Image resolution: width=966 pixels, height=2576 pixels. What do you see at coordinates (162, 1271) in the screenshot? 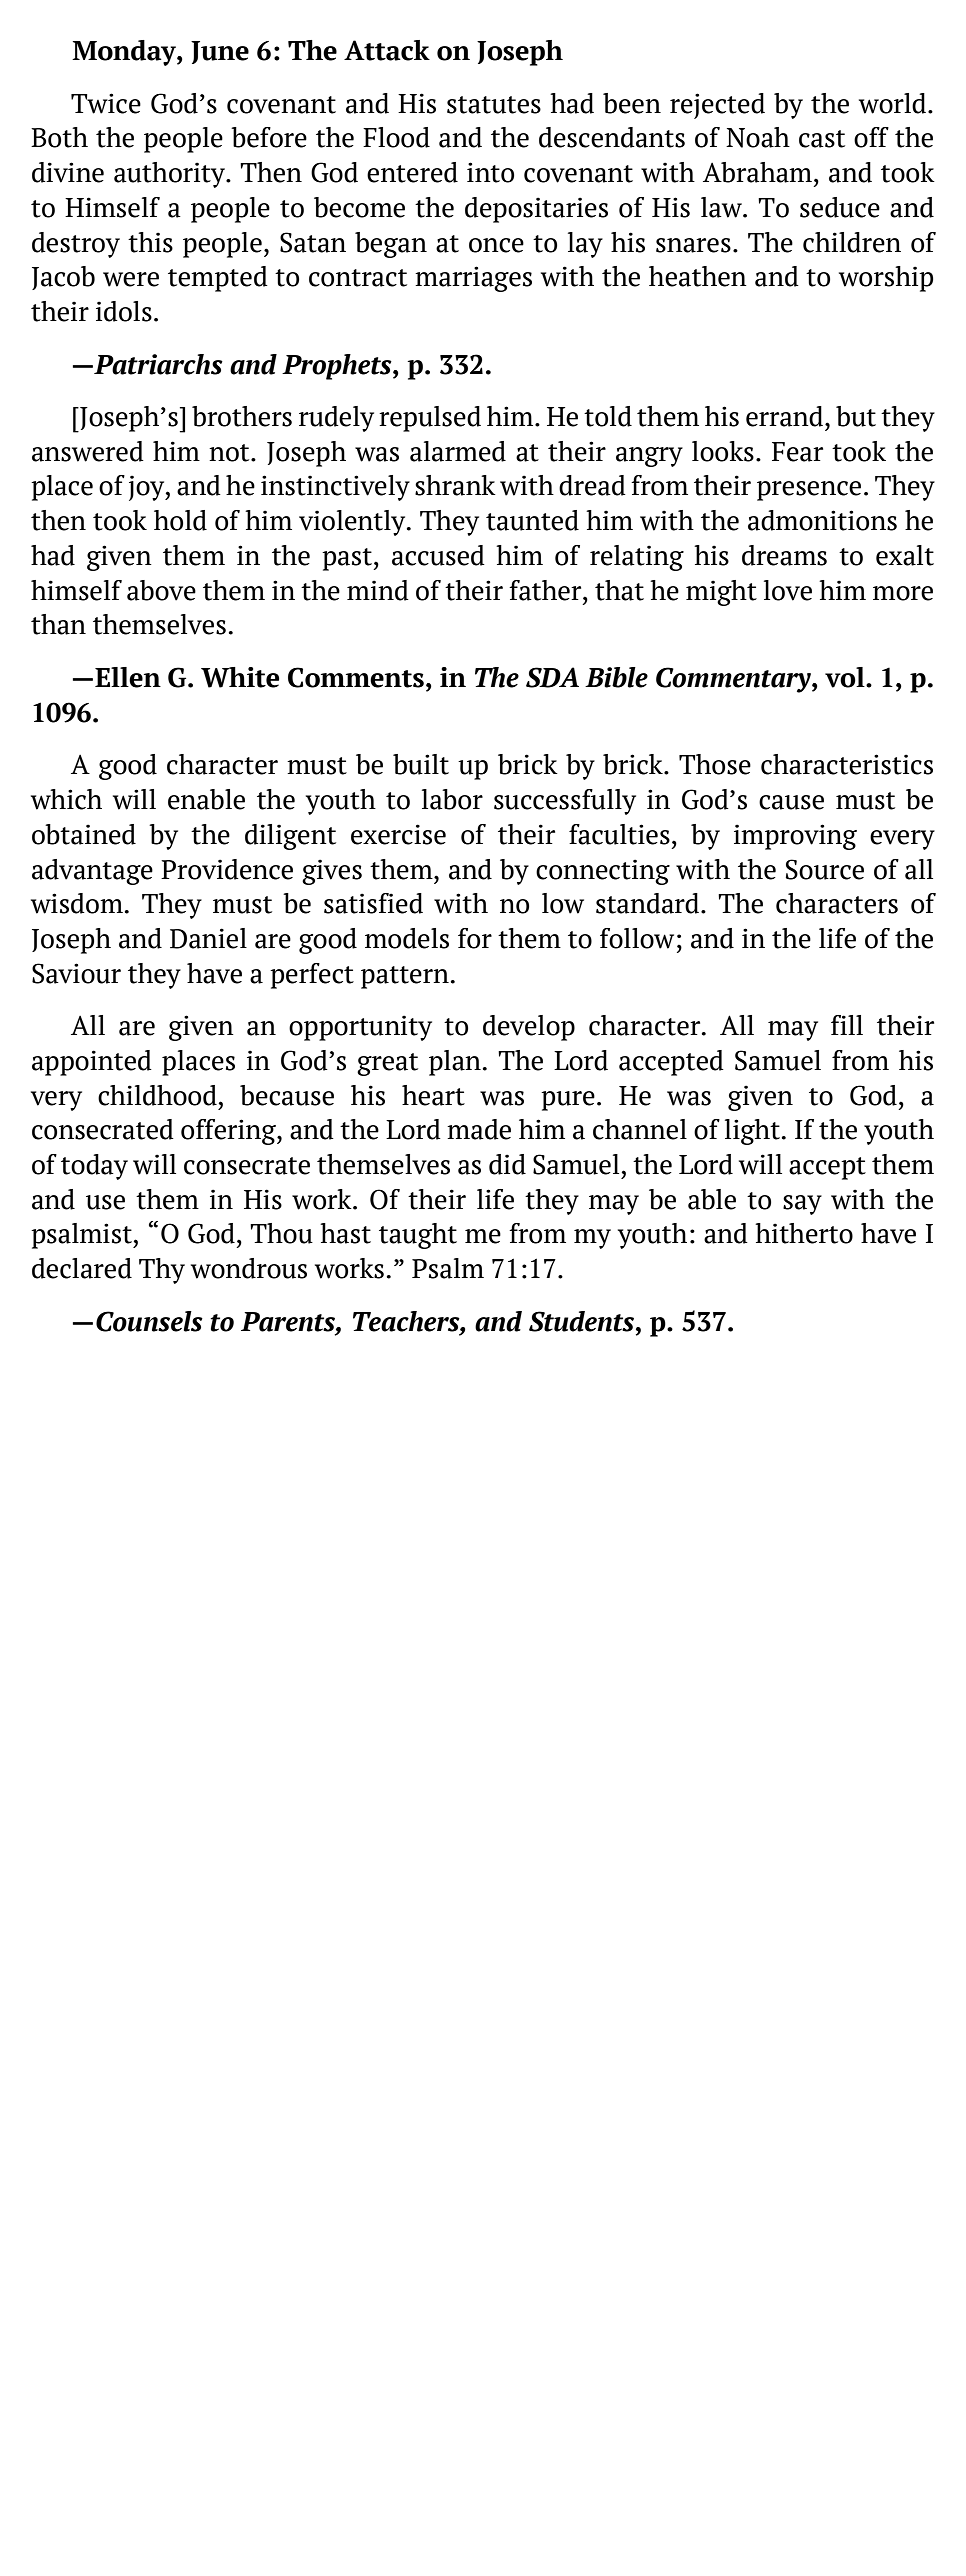
I see `Thy` at bounding box center [162, 1271].
